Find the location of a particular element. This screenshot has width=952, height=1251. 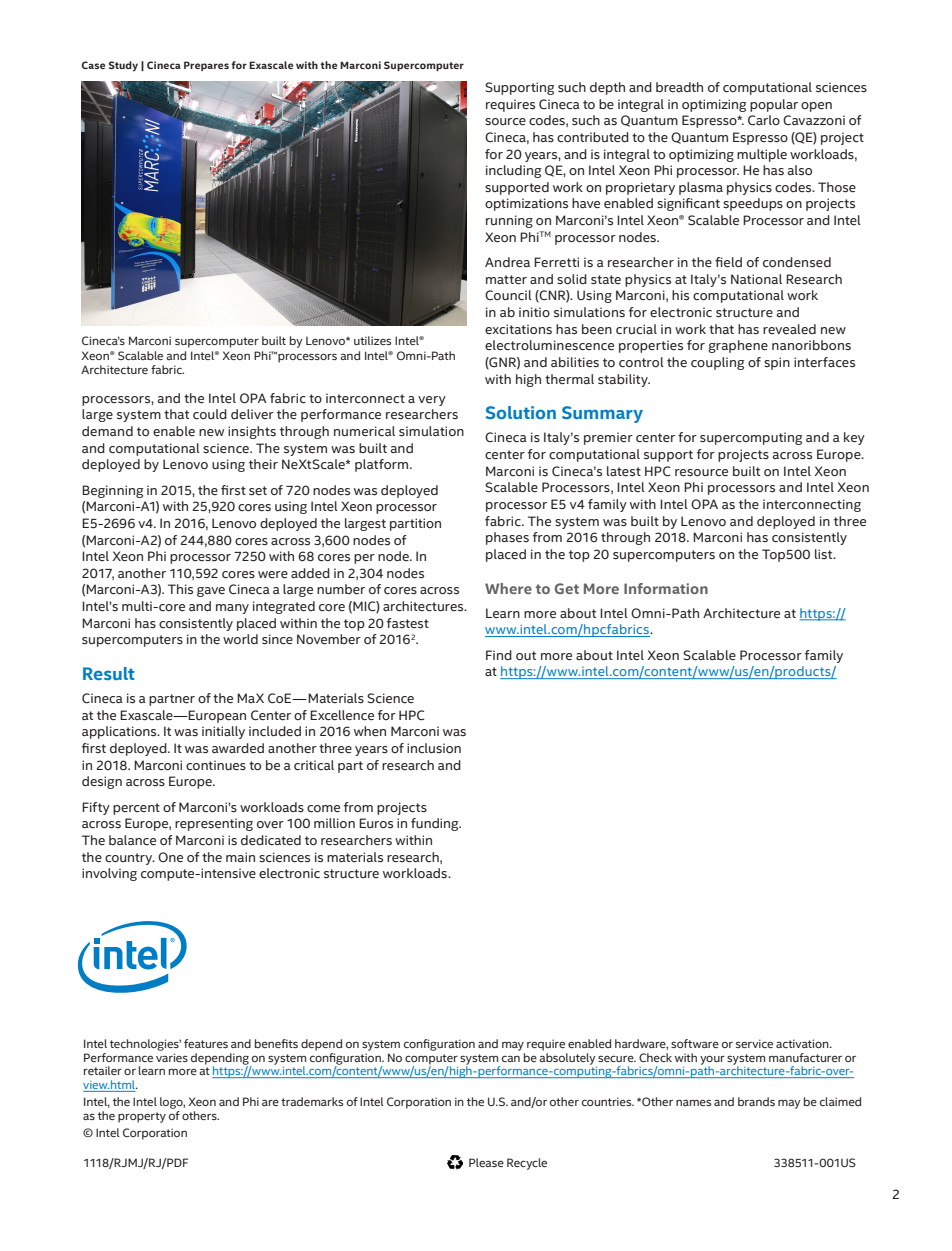

Prepares is located at coordinates (206, 66).
